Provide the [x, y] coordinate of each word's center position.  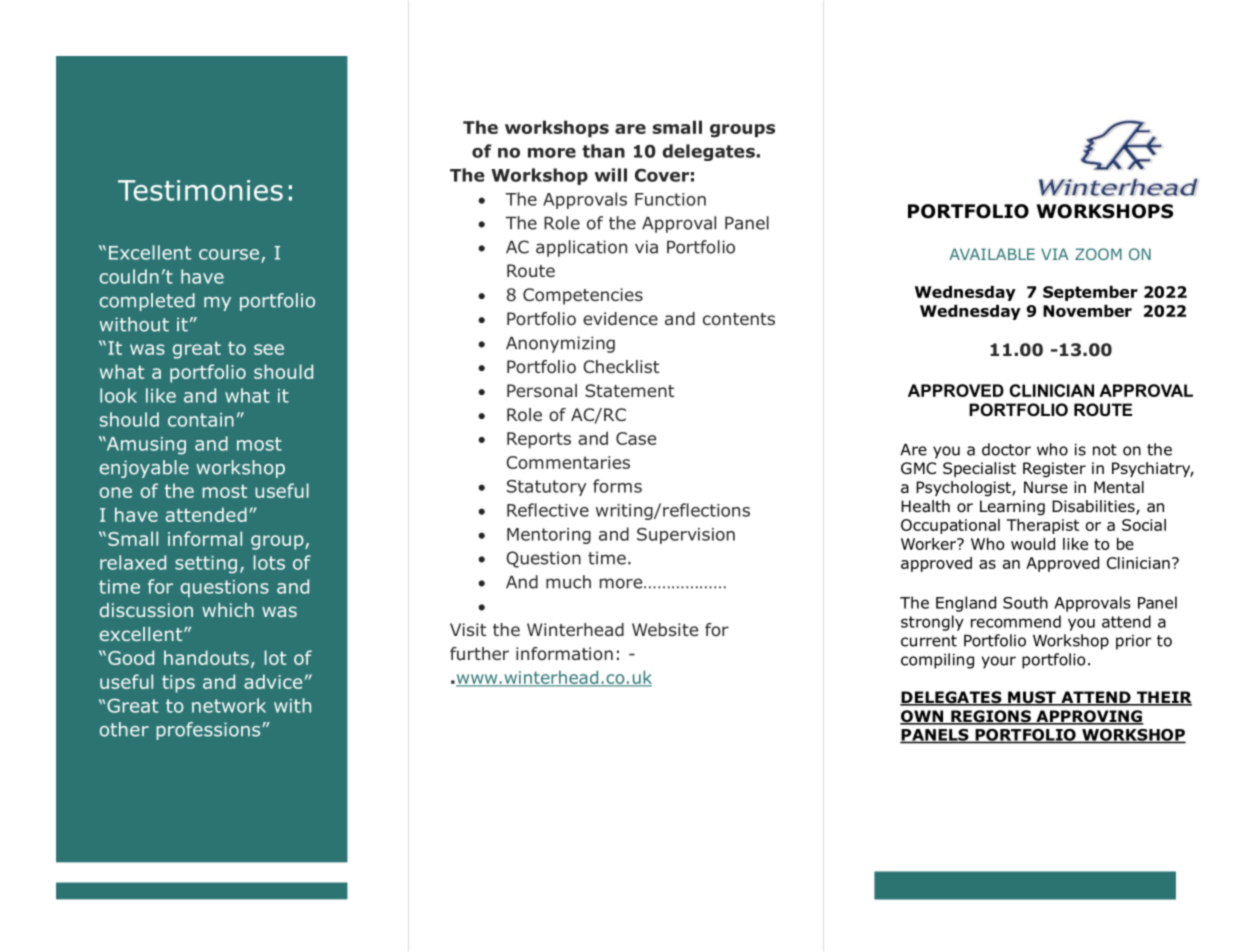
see [269, 349]
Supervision [686, 536]
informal [205, 538]
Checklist [621, 366]
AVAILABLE [992, 254]
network [229, 705]
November [1087, 311]
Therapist [1043, 526]
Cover [662, 175]
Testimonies [200, 190]
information [564, 654]
